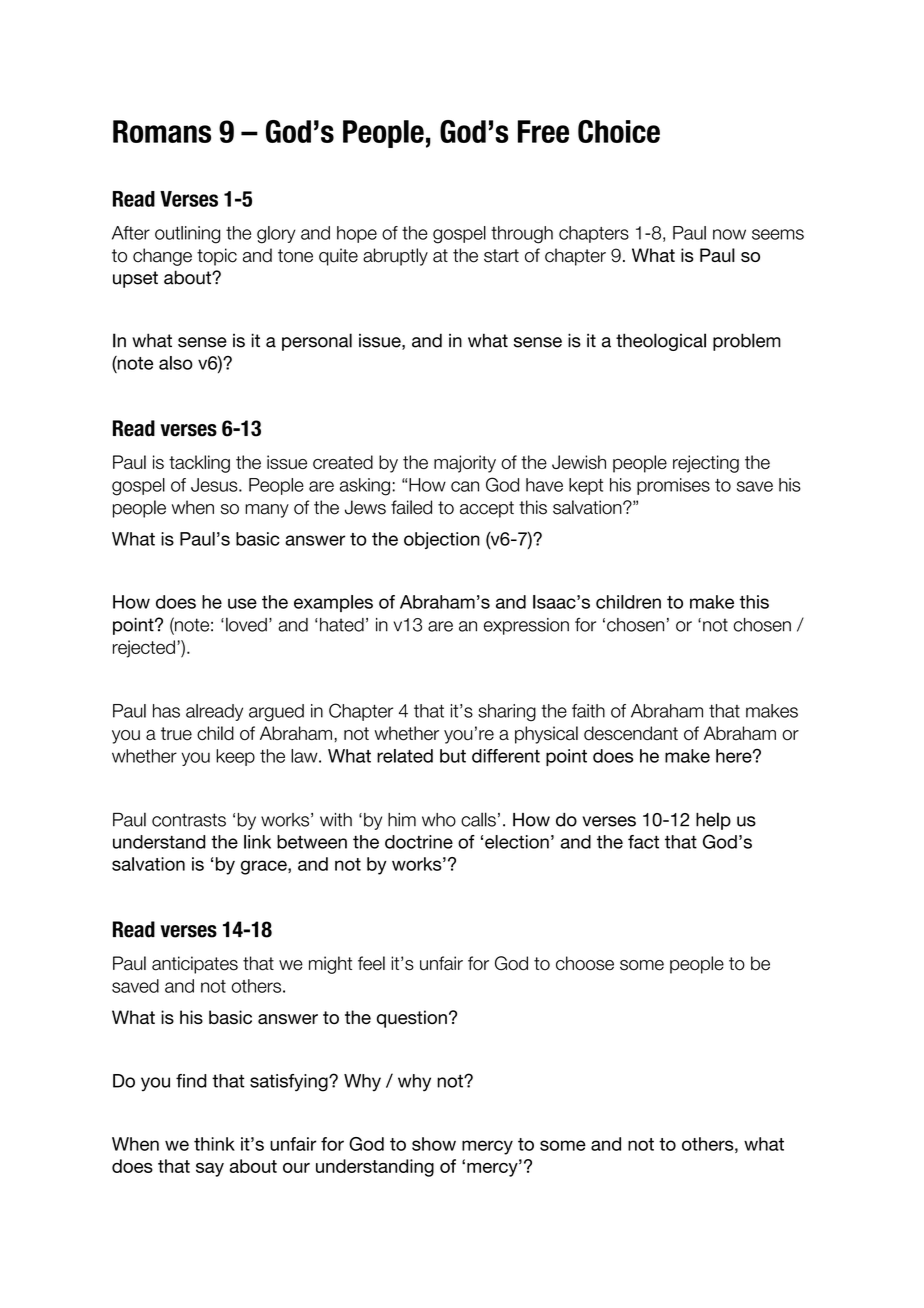  What do you see at coordinates (265, 867) in the document?
I see `grace` at bounding box center [265, 867].
